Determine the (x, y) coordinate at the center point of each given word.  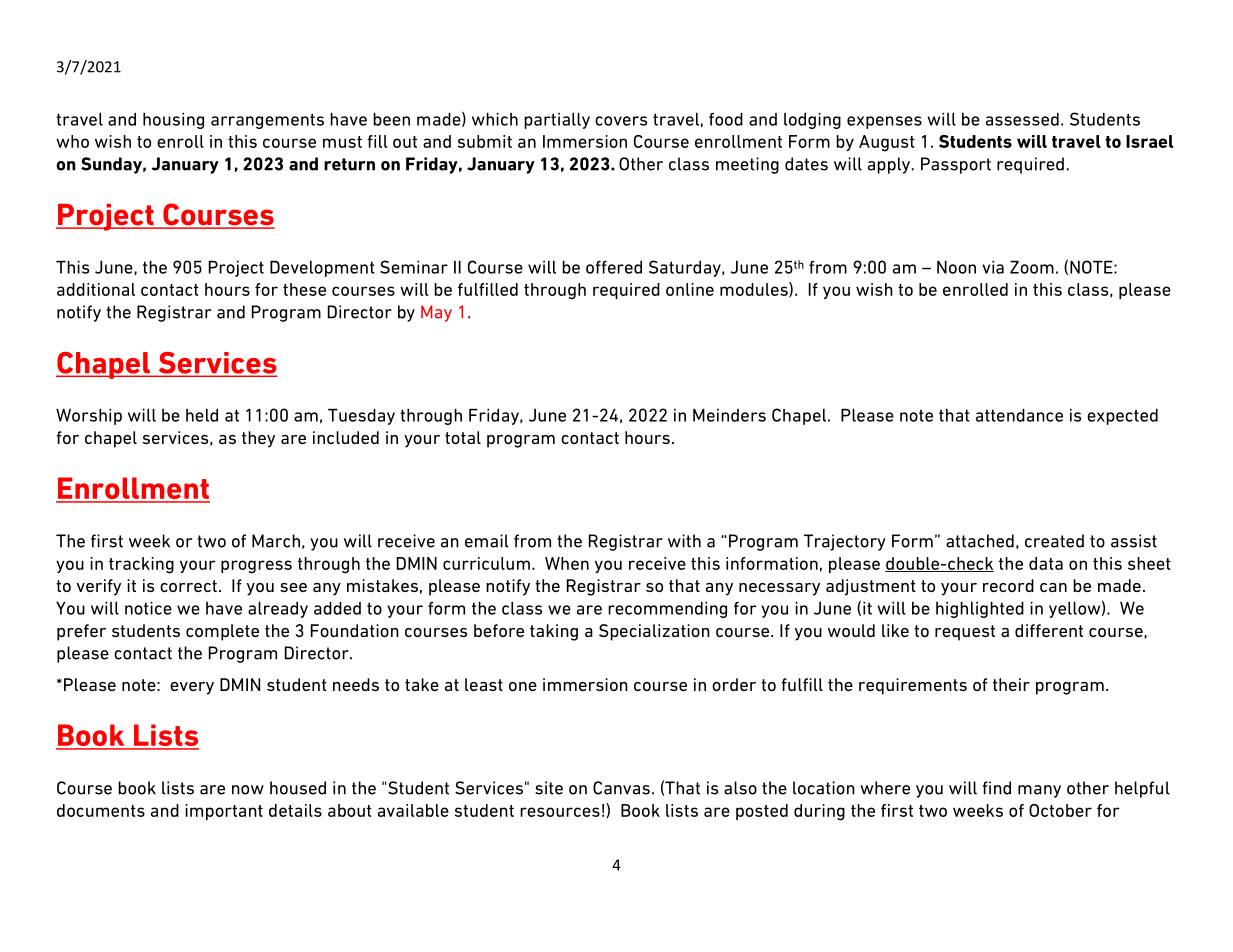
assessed (1022, 119)
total (463, 437)
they (258, 439)
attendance (1019, 415)
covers (621, 121)
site (549, 788)
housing (173, 120)
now (248, 790)
